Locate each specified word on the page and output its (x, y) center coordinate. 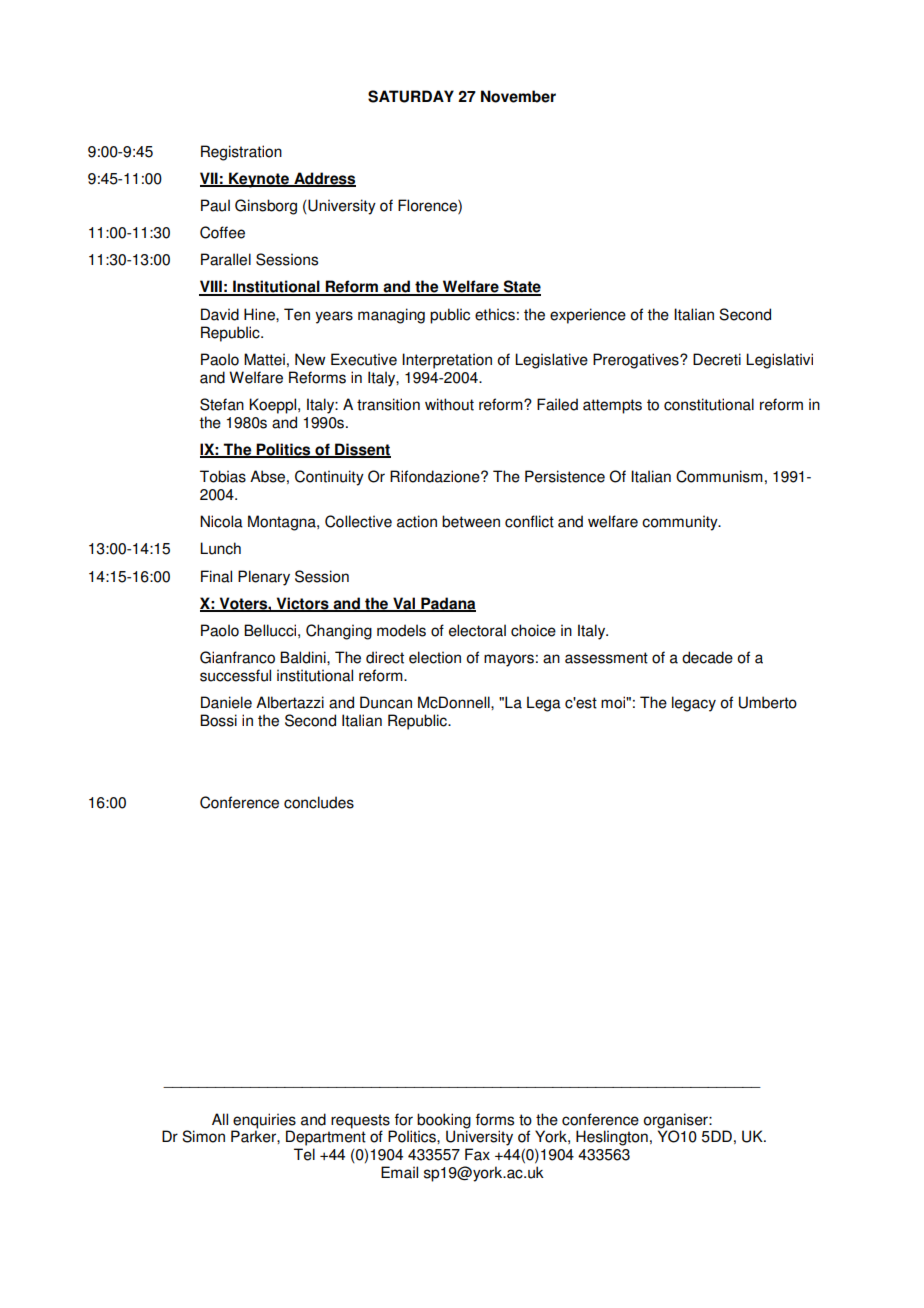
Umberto (768, 702)
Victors (302, 604)
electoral (477, 630)
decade (707, 657)
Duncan (386, 702)
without (449, 404)
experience (588, 316)
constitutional (709, 404)
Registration (241, 153)
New (310, 359)
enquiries (264, 1121)
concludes (319, 802)
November (518, 96)
